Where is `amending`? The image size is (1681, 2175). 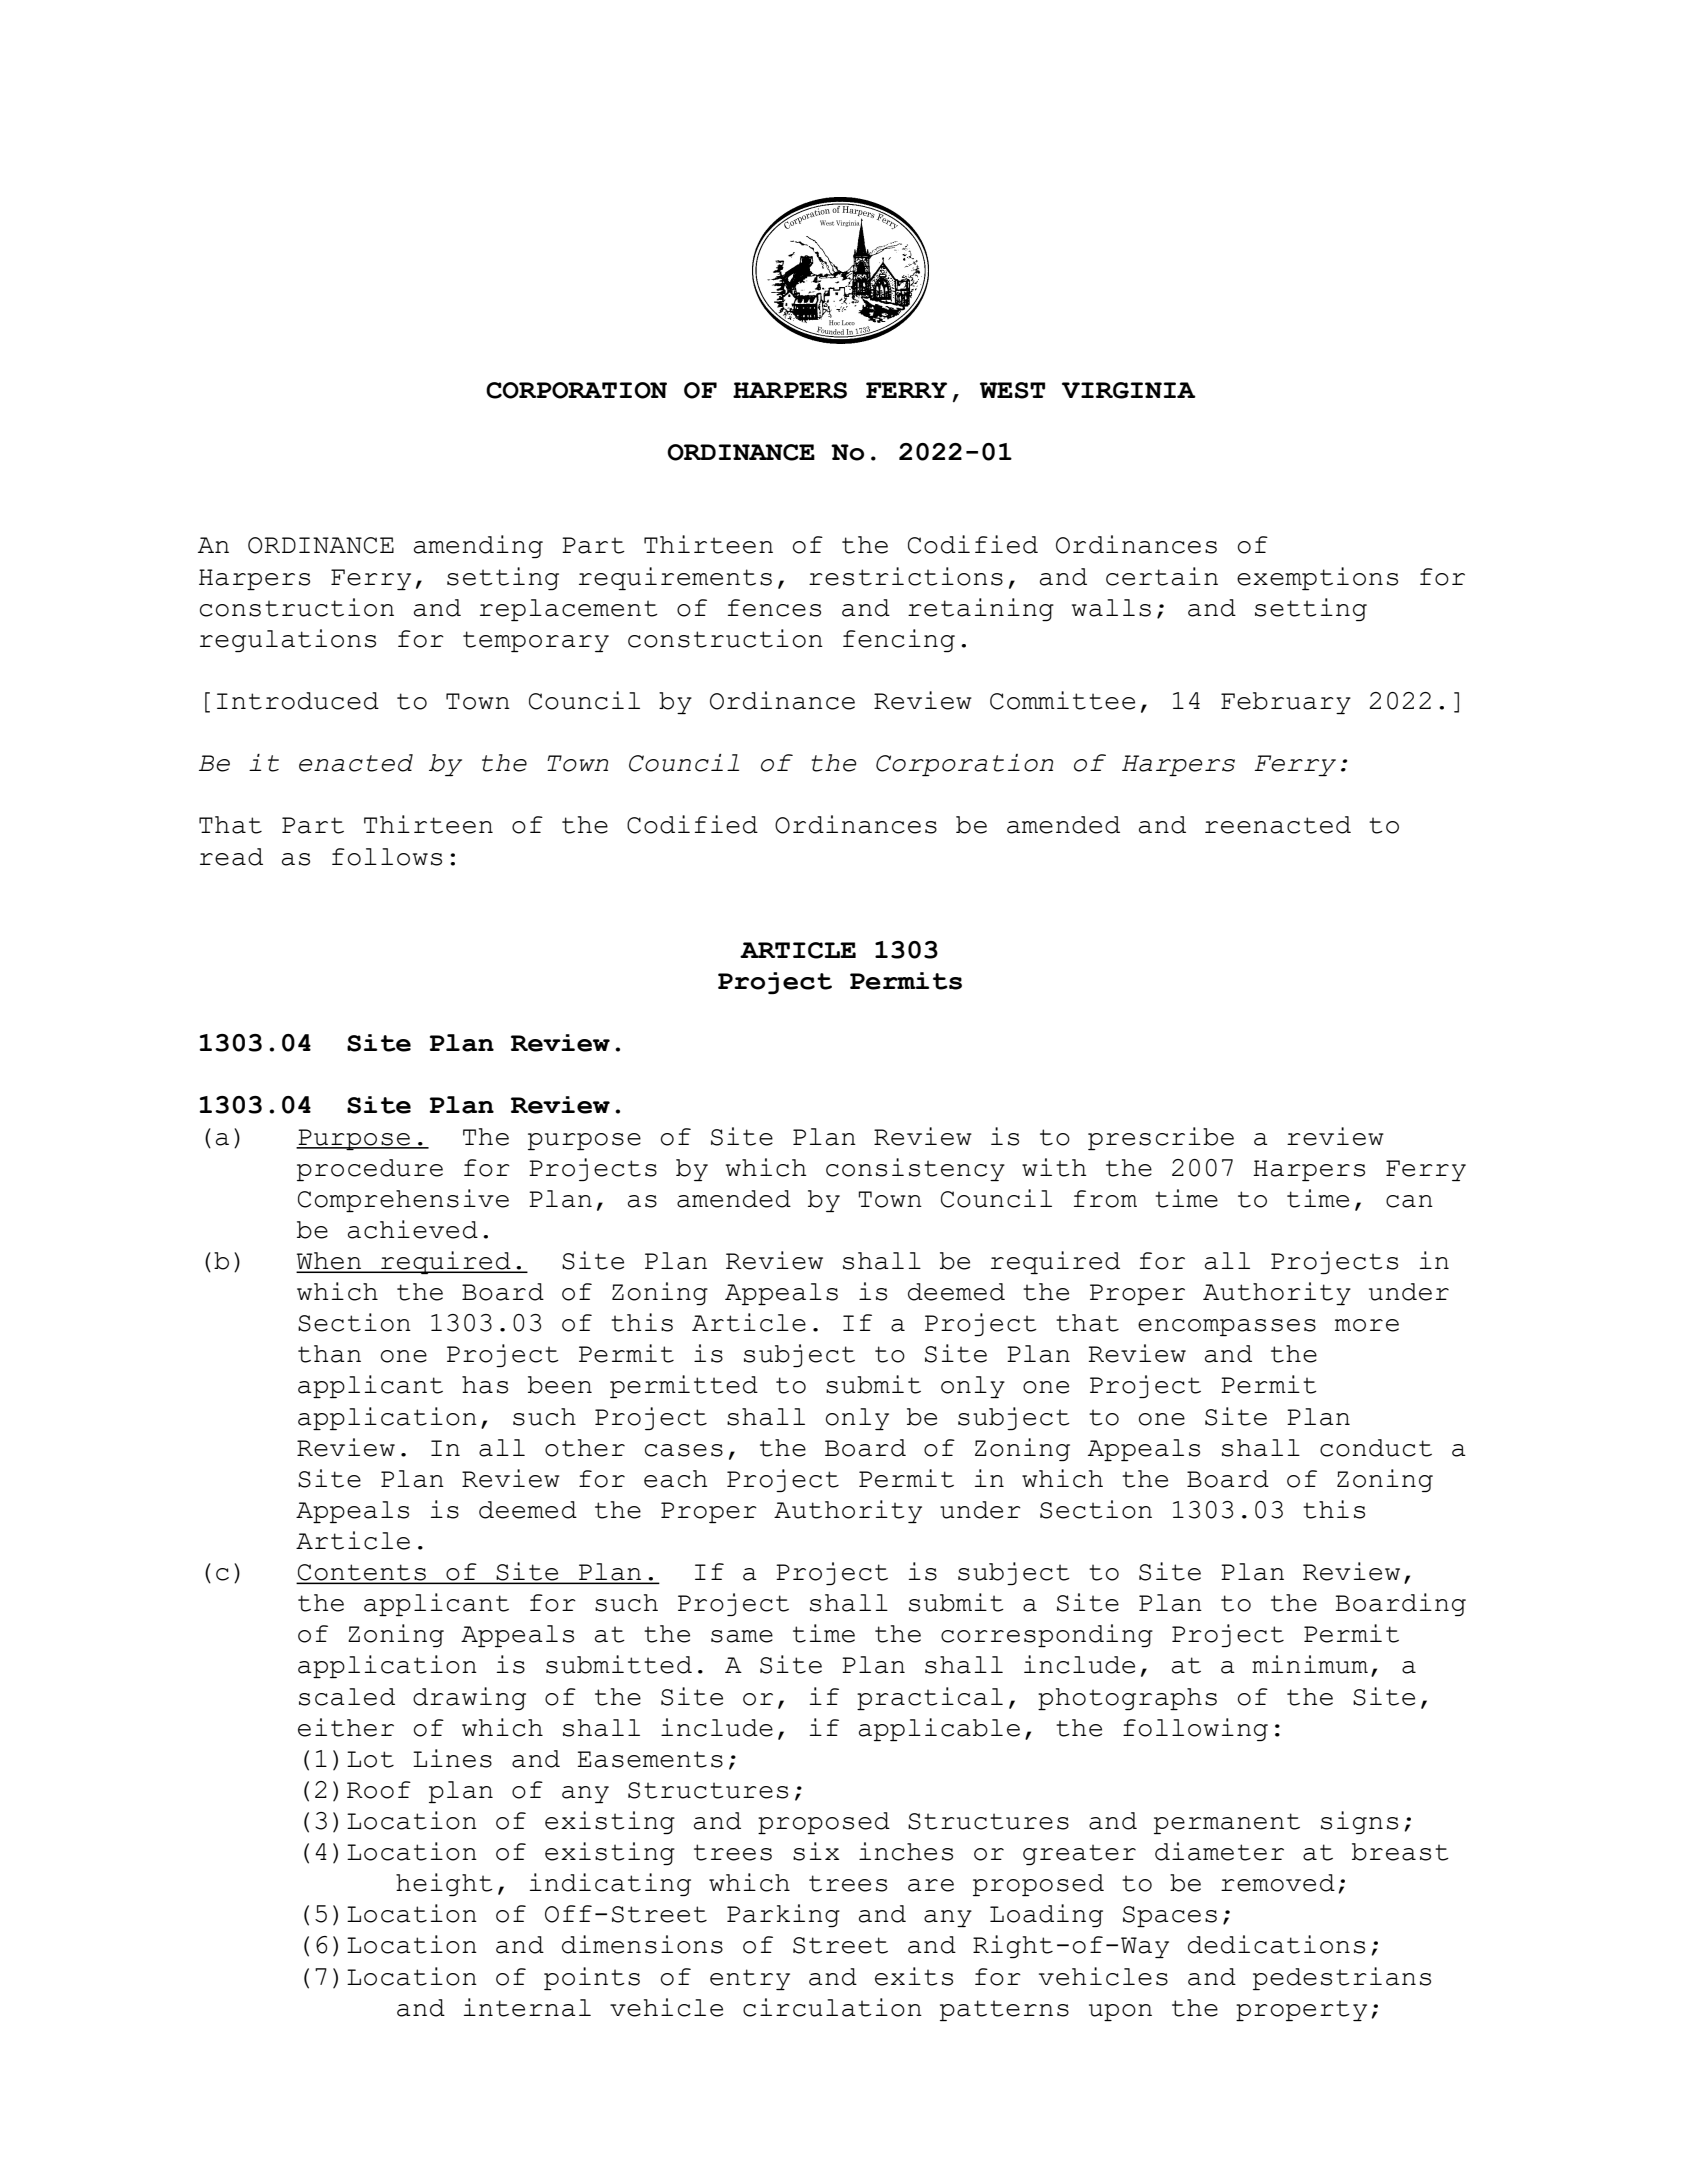 amending is located at coordinates (478, 546).
